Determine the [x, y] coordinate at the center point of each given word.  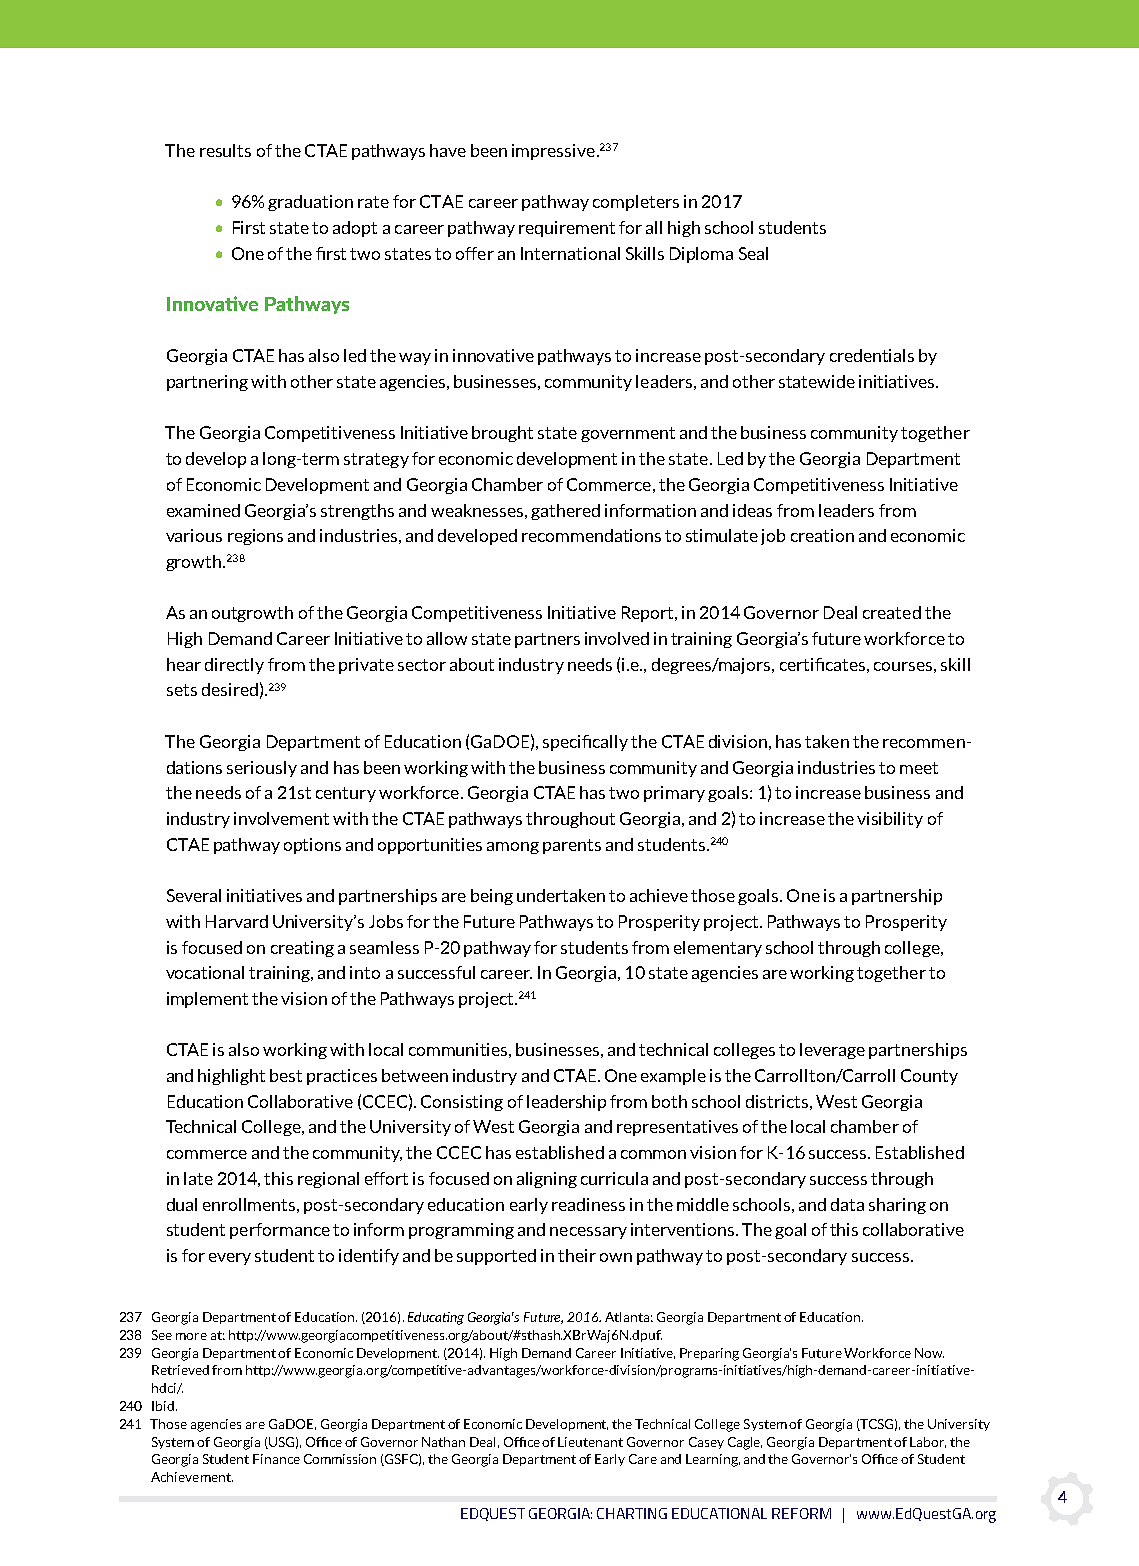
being [492, 897]
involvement [281, 818]
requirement [567, 229]
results [225, 150]
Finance [276, 1459]
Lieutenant [590, 1442]
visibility [890, 820]
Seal [753, 253]
